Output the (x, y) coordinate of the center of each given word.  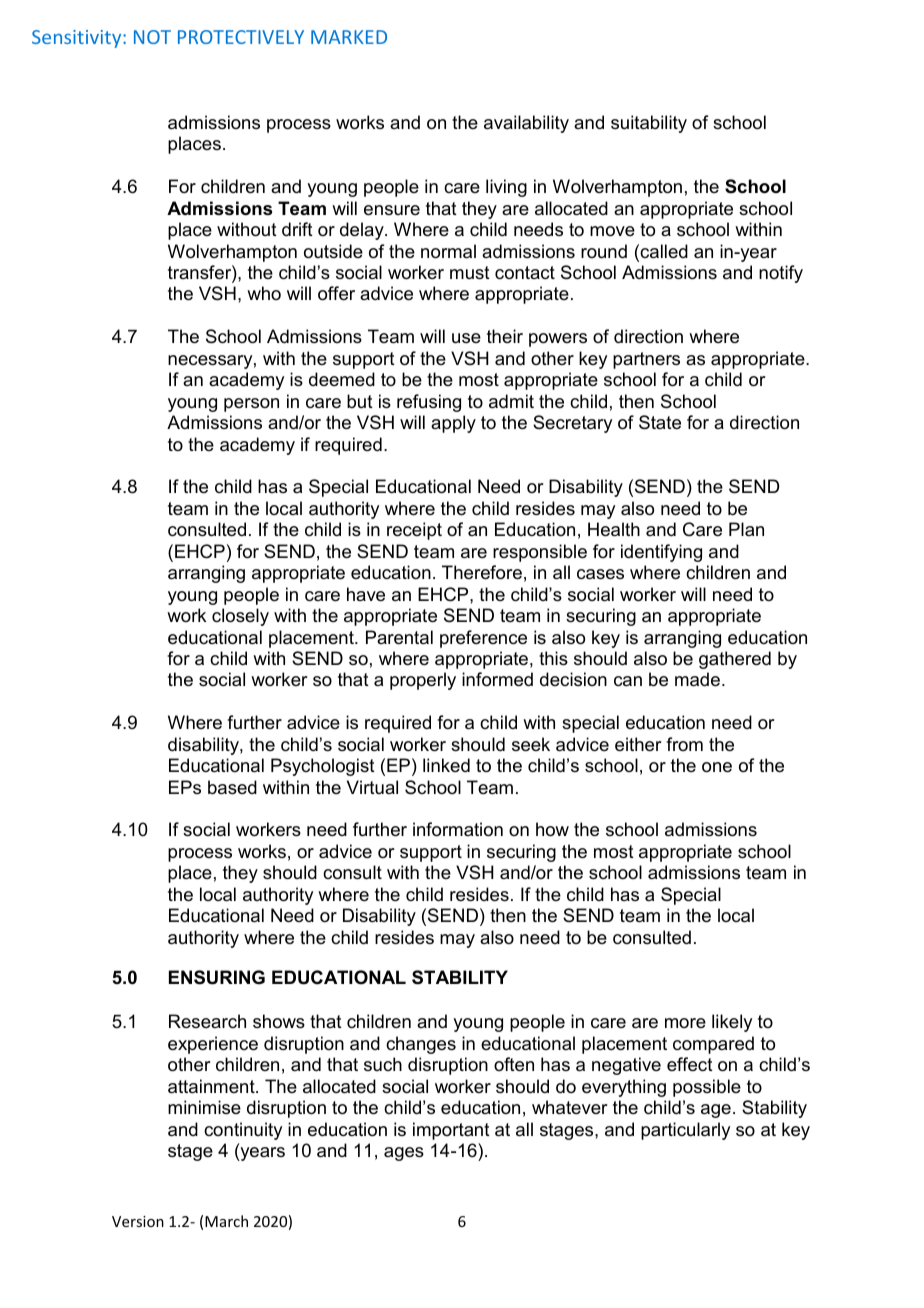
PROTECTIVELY (241, 37)
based (232, 787)
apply (453, 424)
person (251, 405)
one (717, 767)
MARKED (349, 37)
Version (138, 1221)
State (660, 422)
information (458, 829)
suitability (649, 124)
